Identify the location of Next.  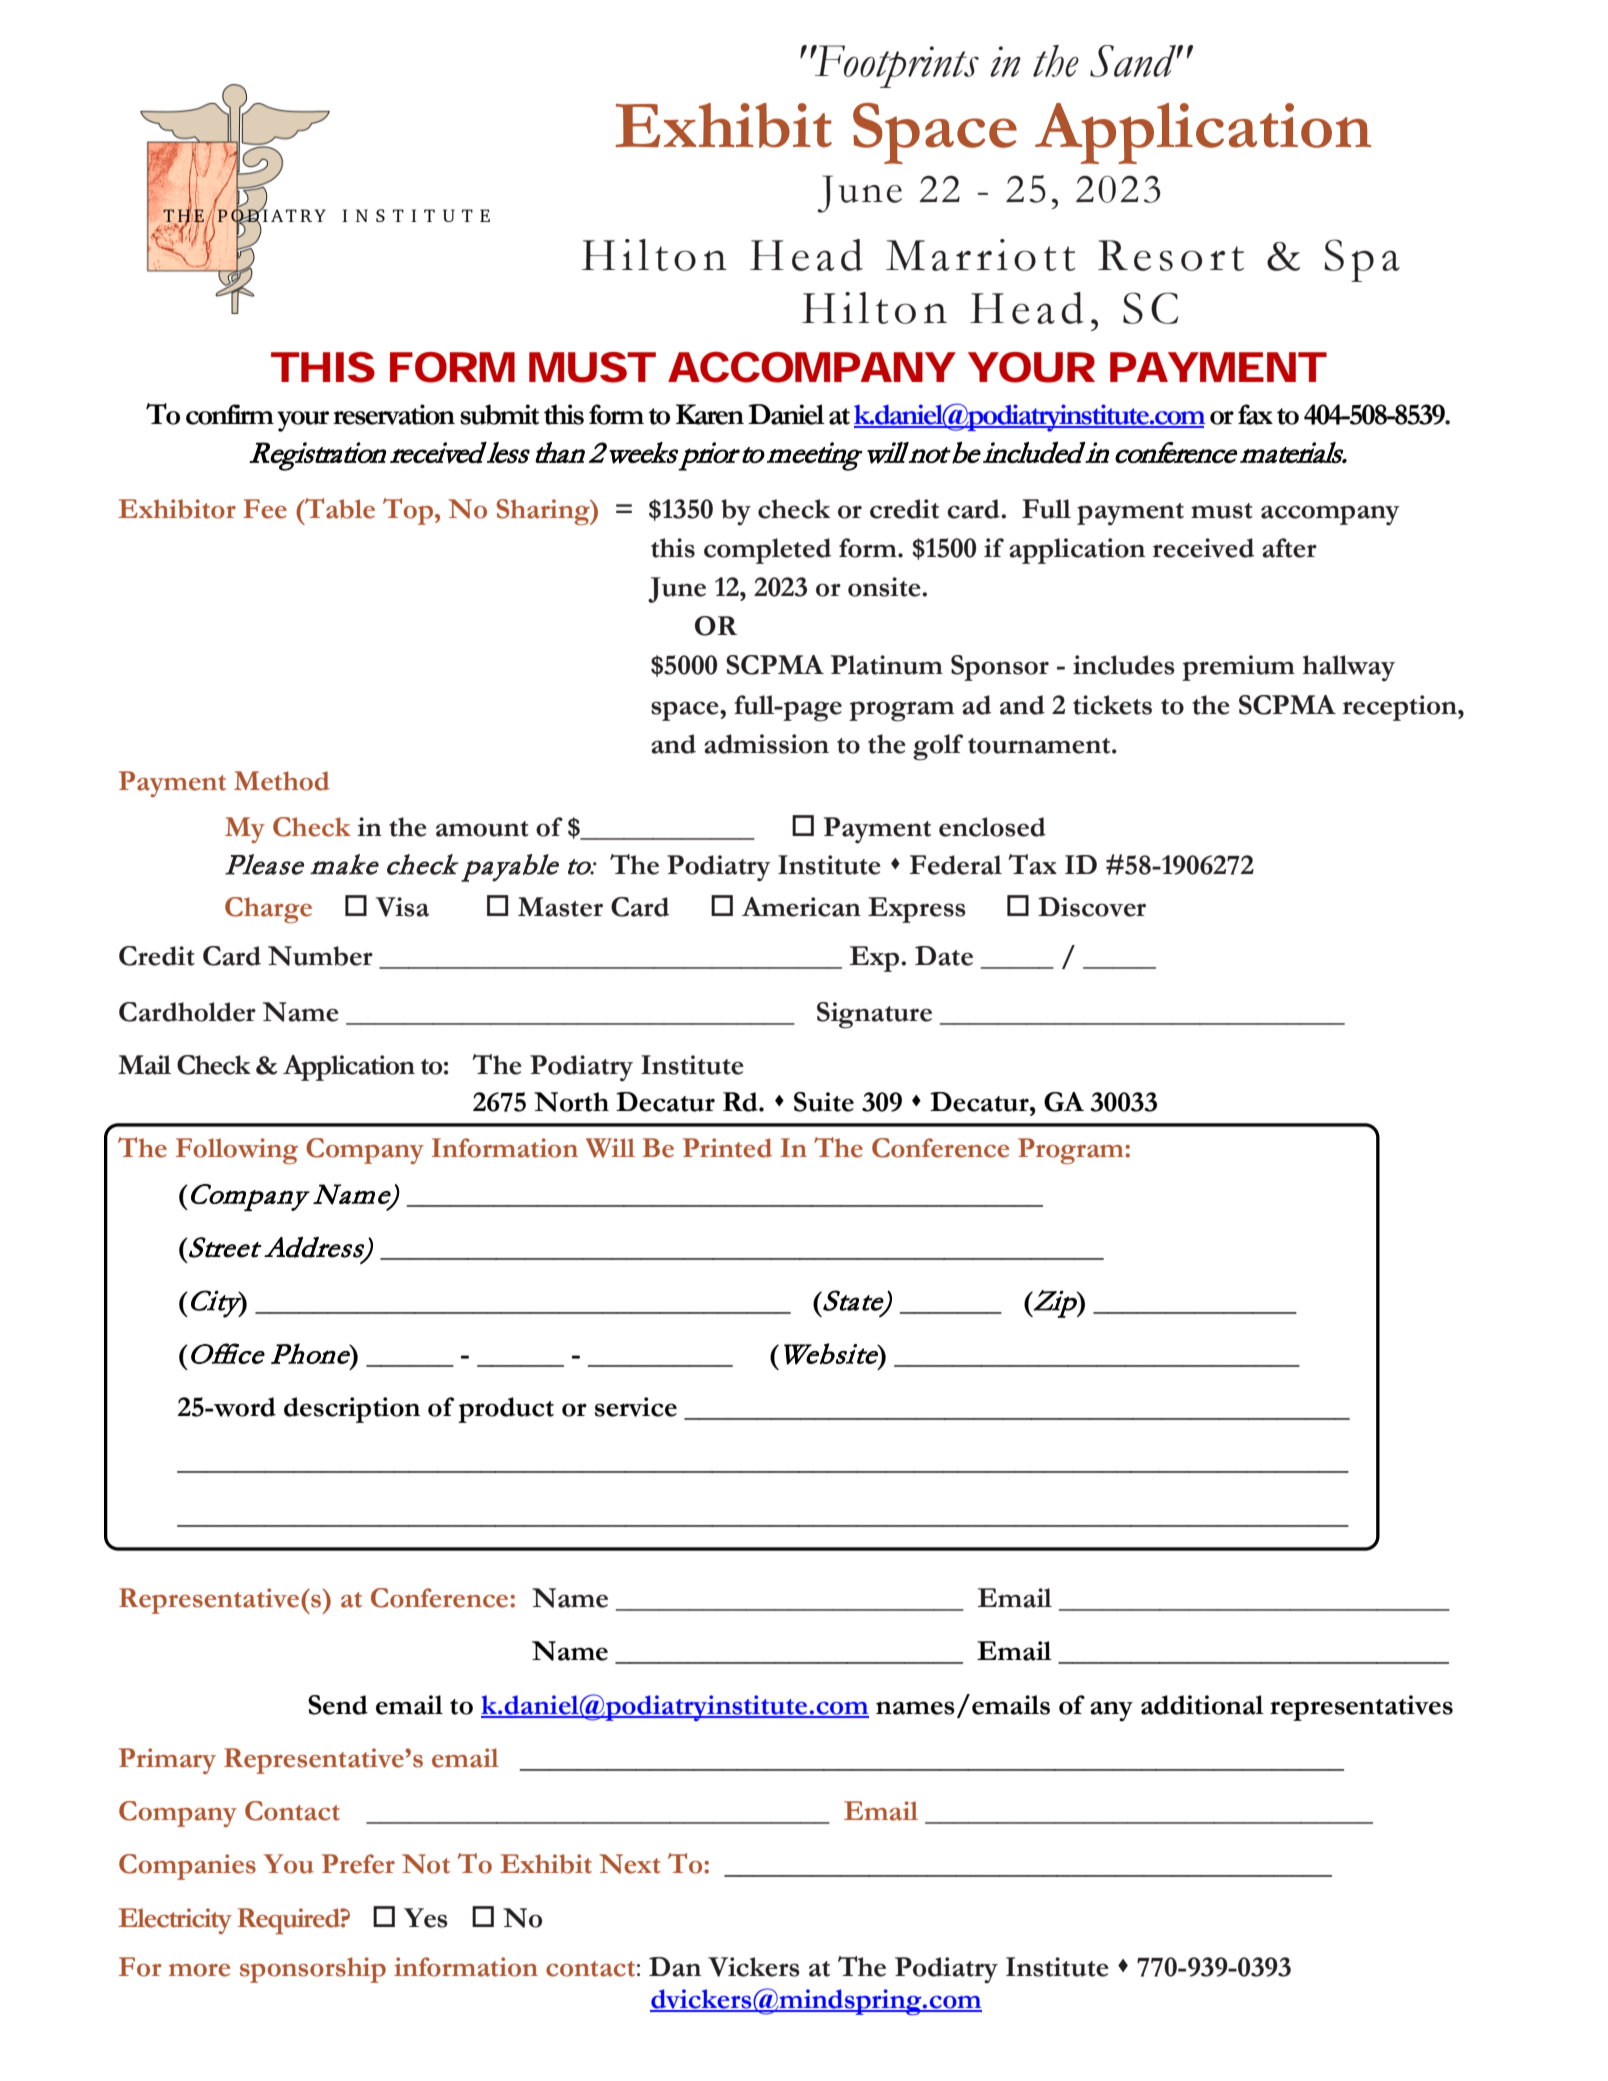
(630, 1864).
